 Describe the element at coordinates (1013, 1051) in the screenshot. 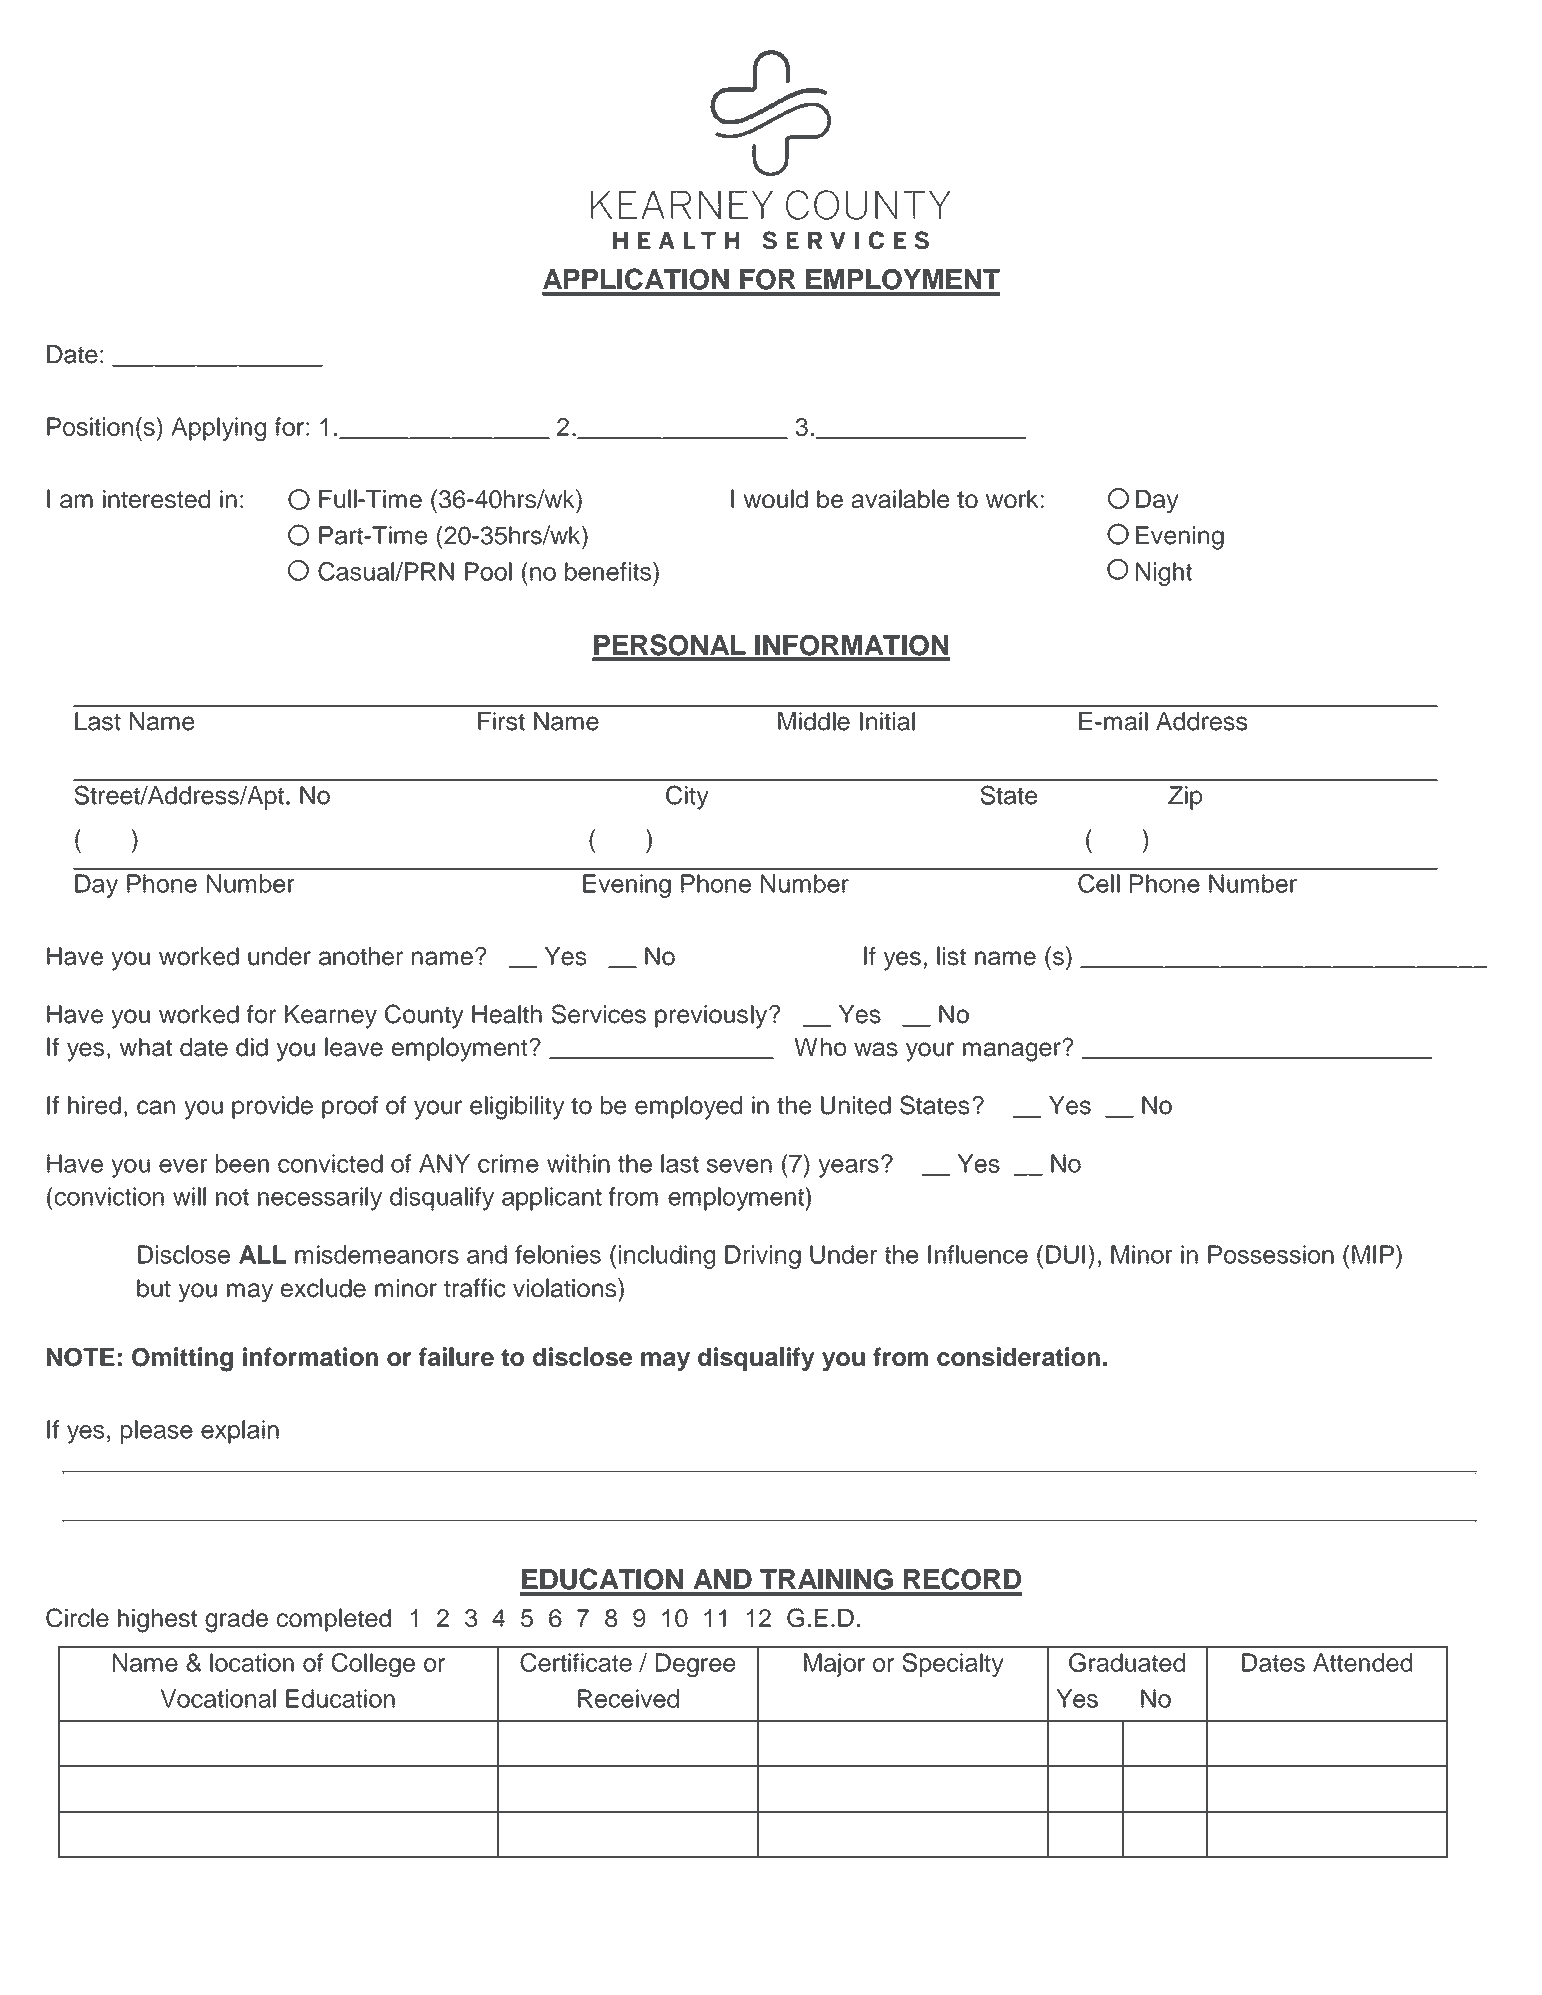

I see `manager` at that location.
